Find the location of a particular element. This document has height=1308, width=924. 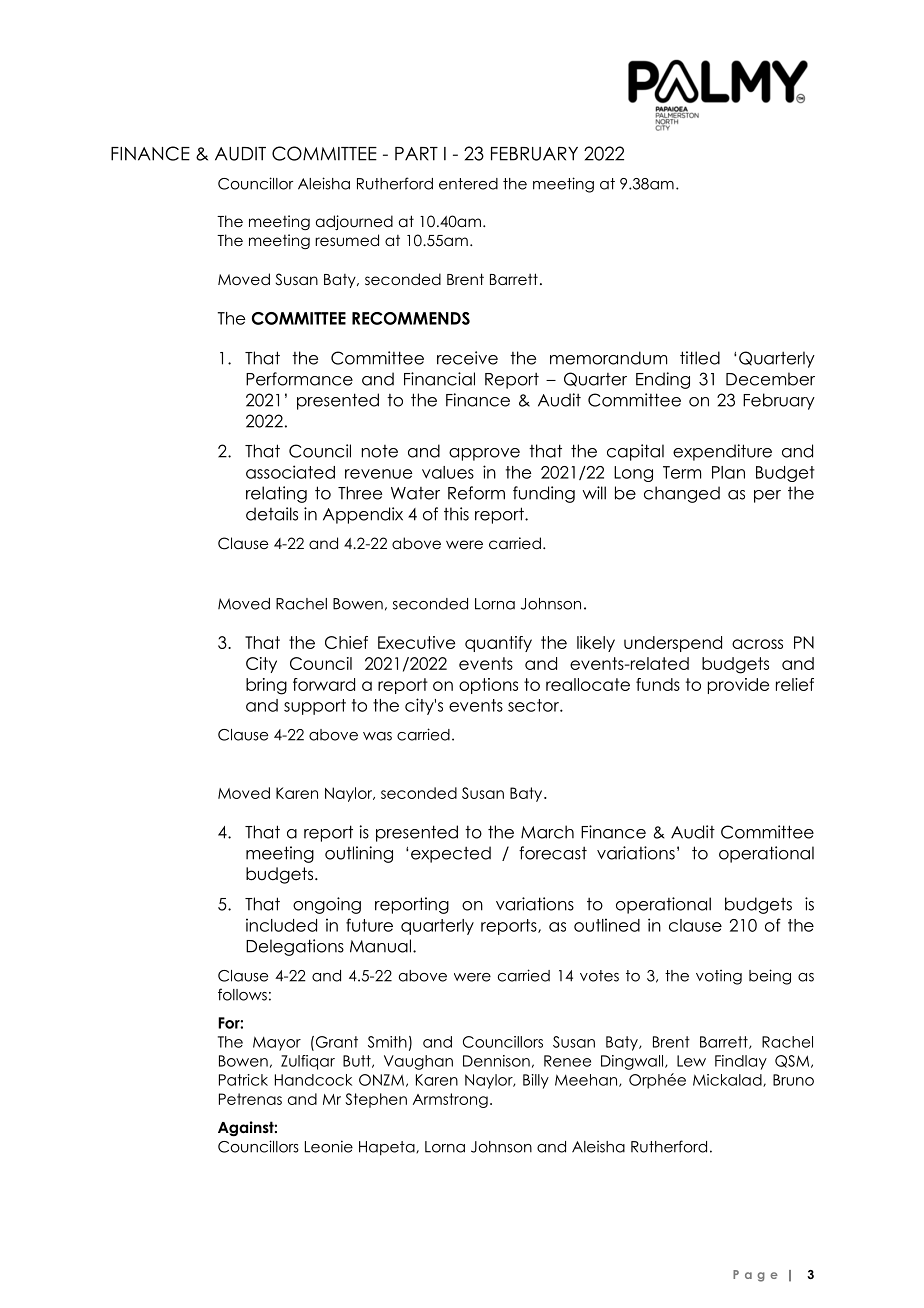

quantify is located at coordinates (498, 644).
